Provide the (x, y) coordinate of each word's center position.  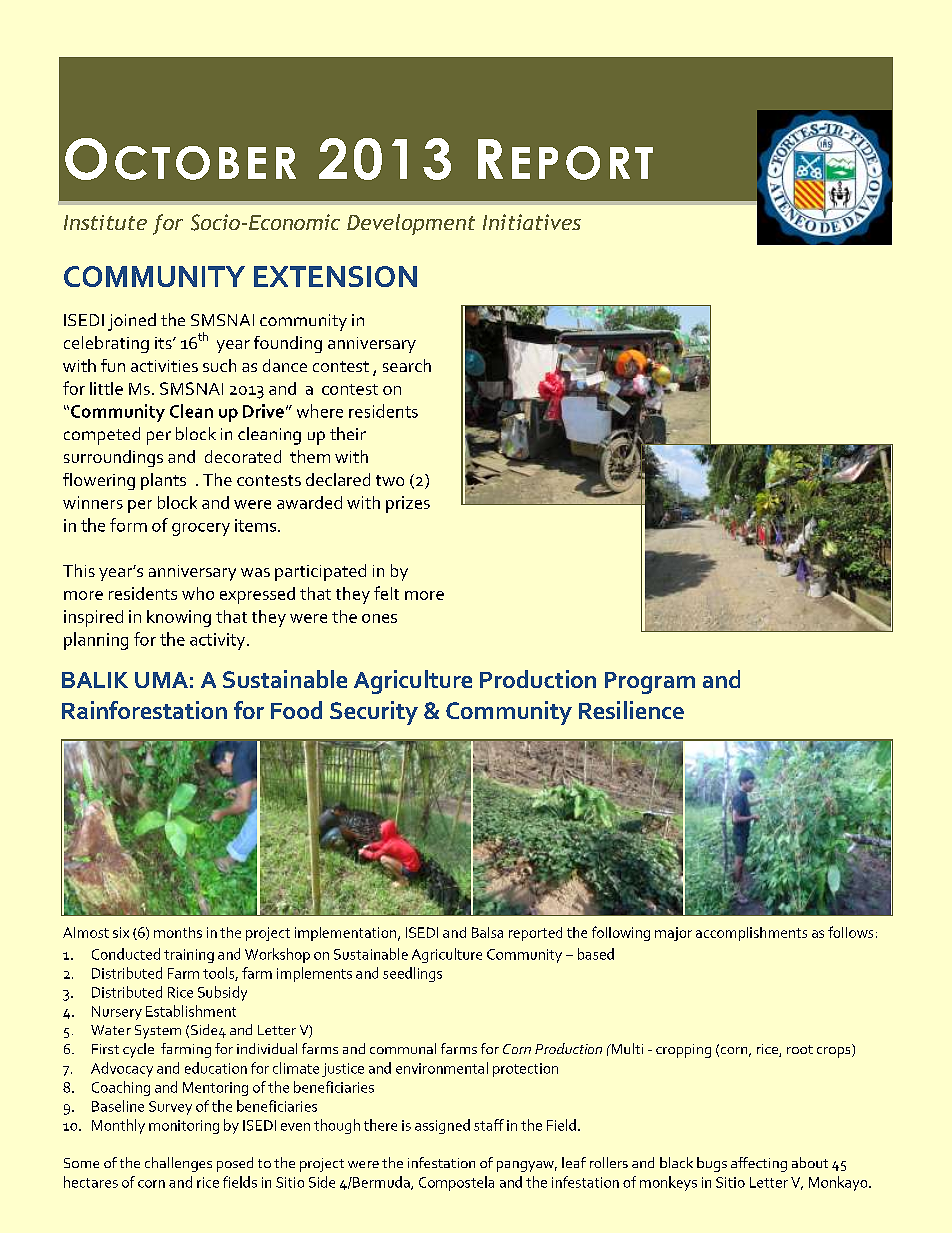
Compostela (456, 1183)
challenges (178, 1164)
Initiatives (532, 222)
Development (411, 224)
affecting (759, 1164)
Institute (105, 222)
